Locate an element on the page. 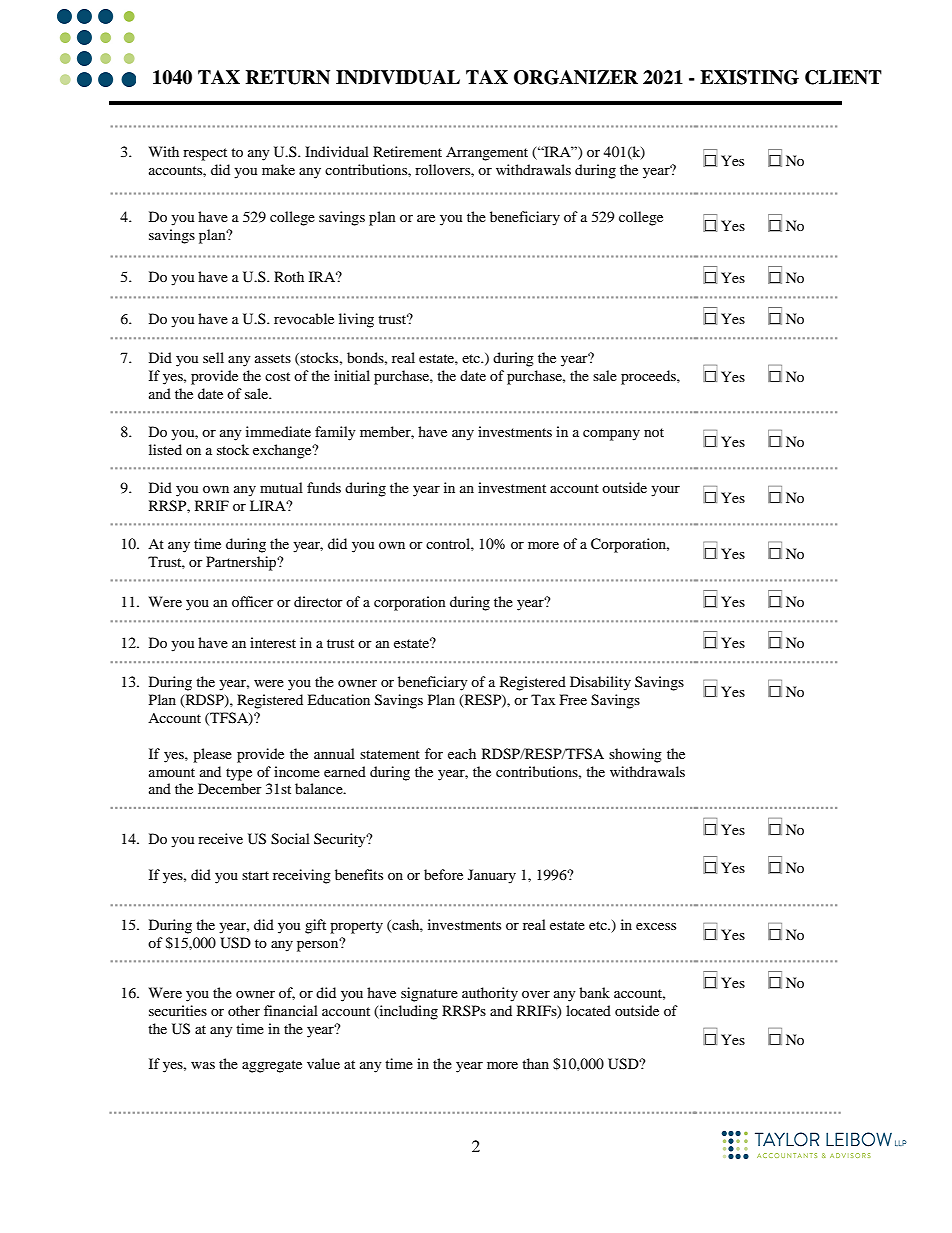  are is located at coordinates (426, 218).
